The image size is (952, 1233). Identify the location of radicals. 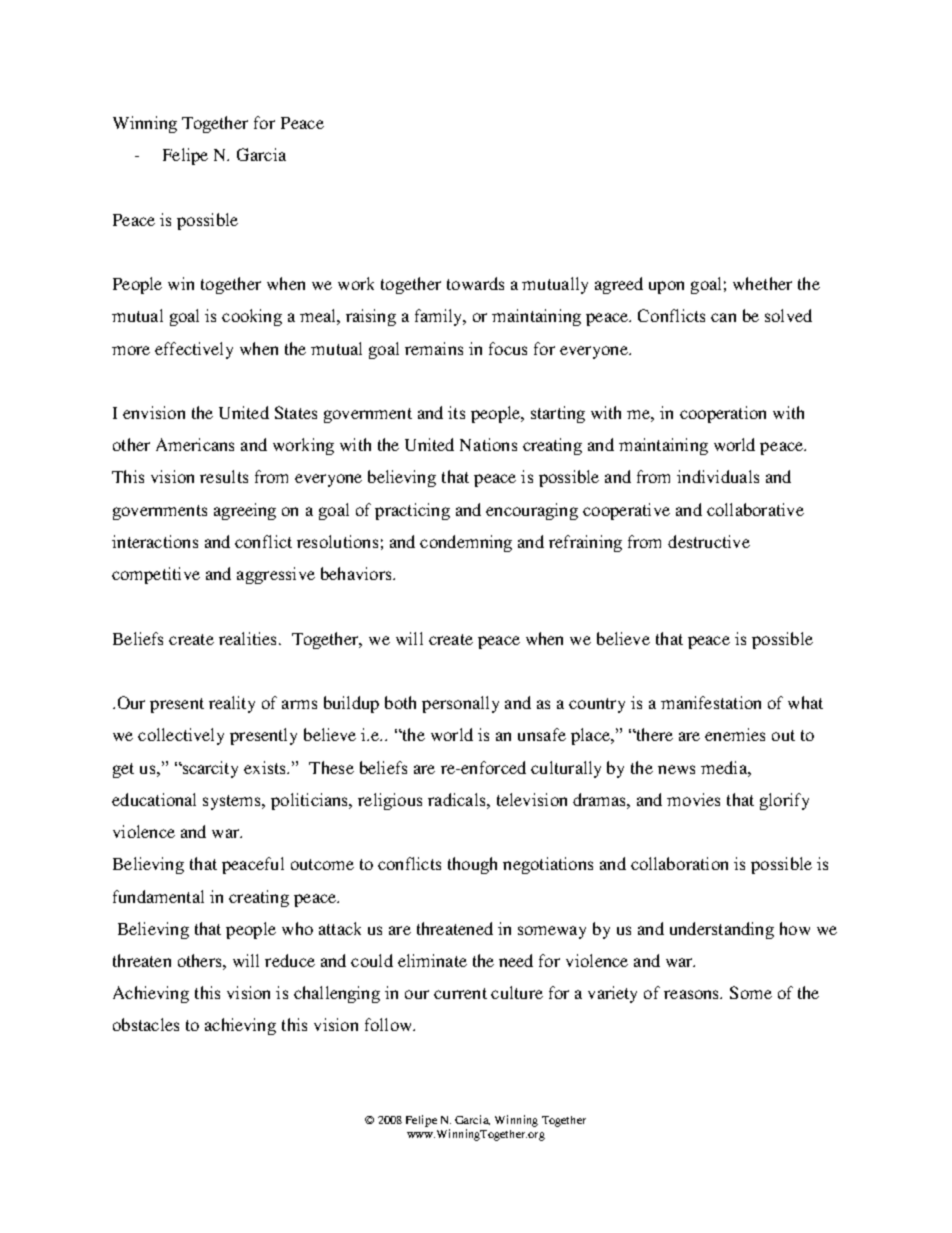
(458, 799).
